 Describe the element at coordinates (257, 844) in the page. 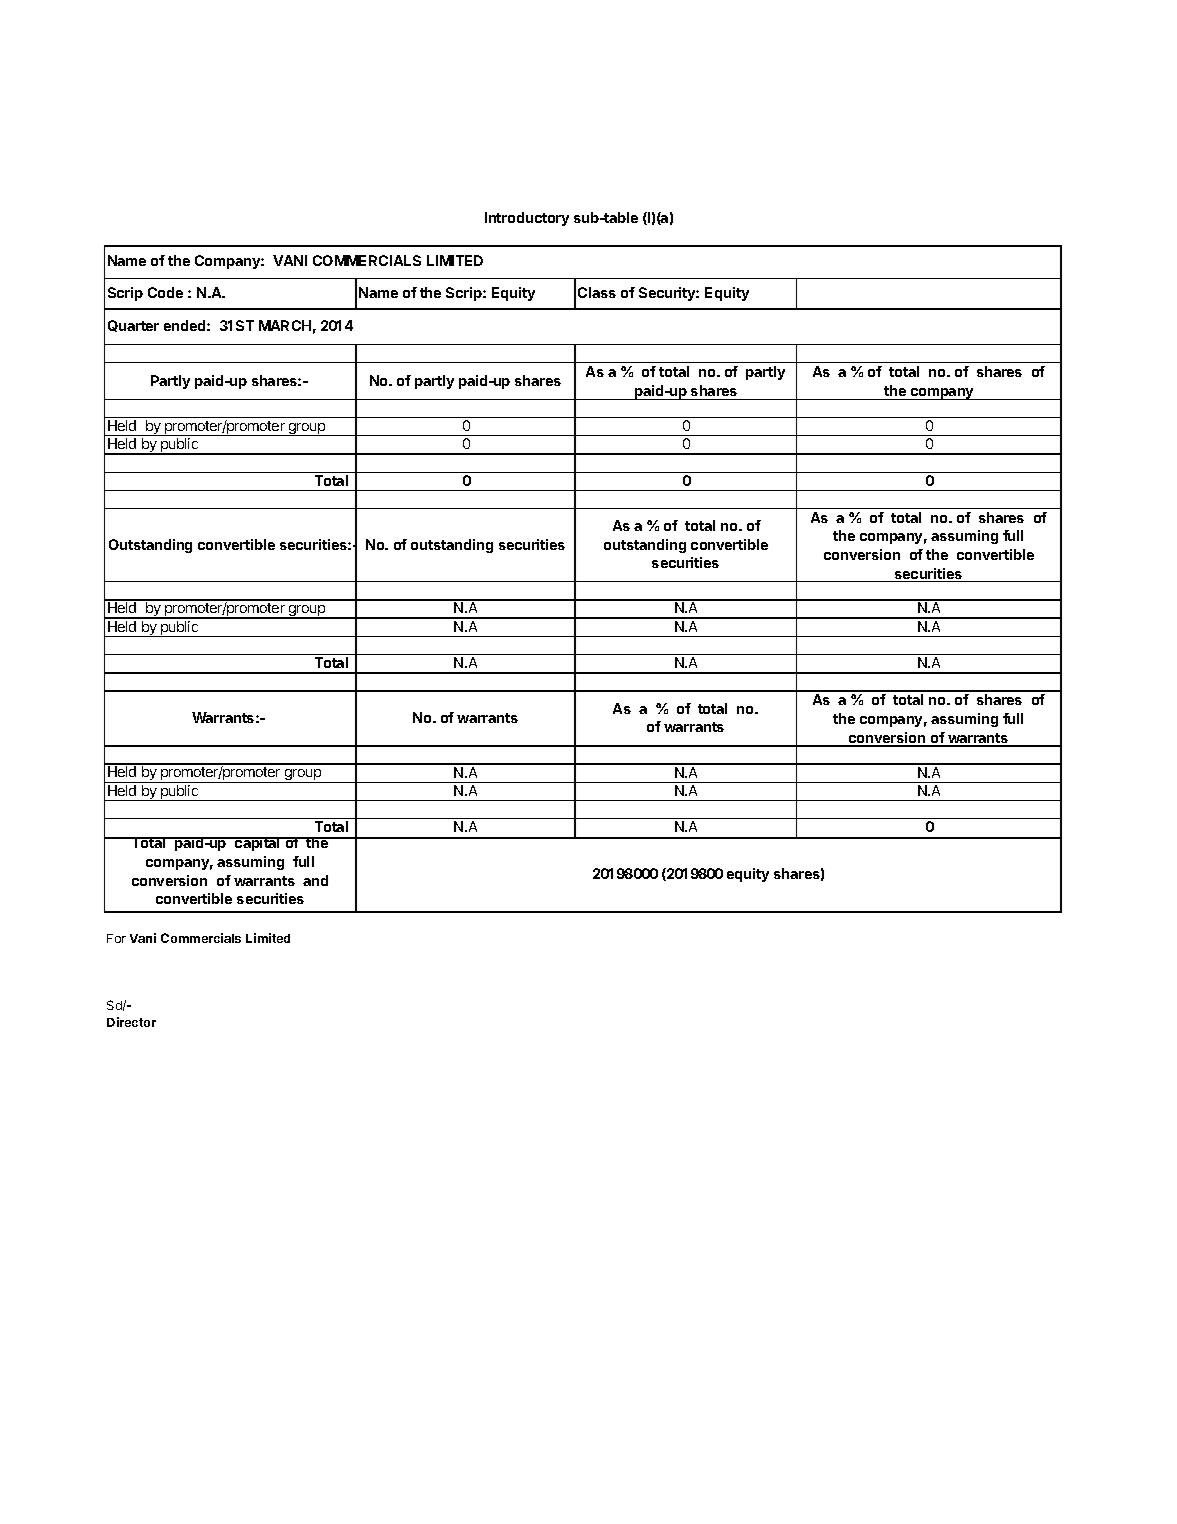

I see `capital` at that location.
